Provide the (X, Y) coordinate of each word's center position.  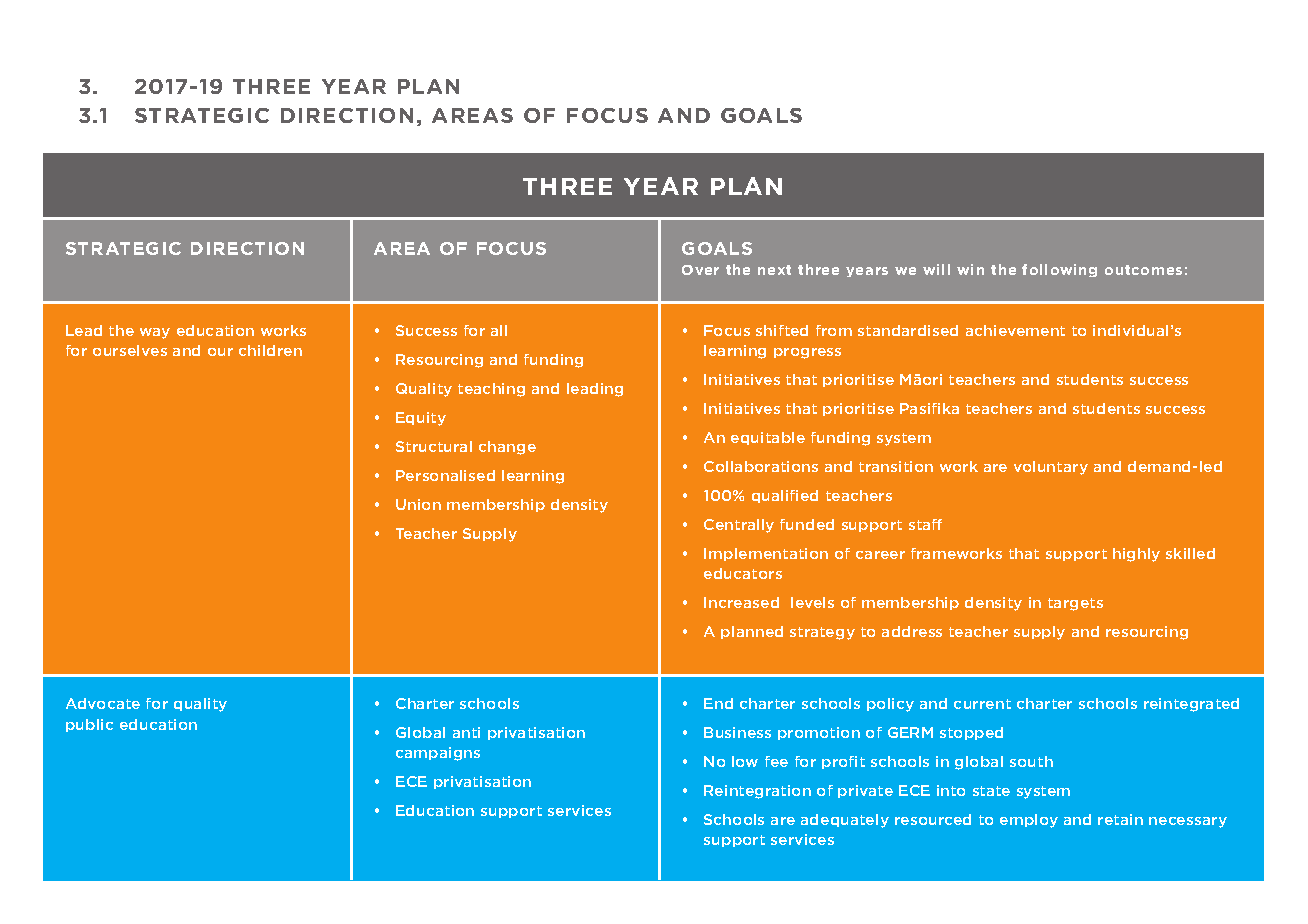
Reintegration (757, 792)
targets (1075, 604)
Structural (434, 446)
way (155, 333)
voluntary (1051, 468)
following (1059, 270)
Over (700, 270)
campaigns (438, 754)
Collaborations (761, 466)
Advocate (103, 703)
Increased (741, 602)
